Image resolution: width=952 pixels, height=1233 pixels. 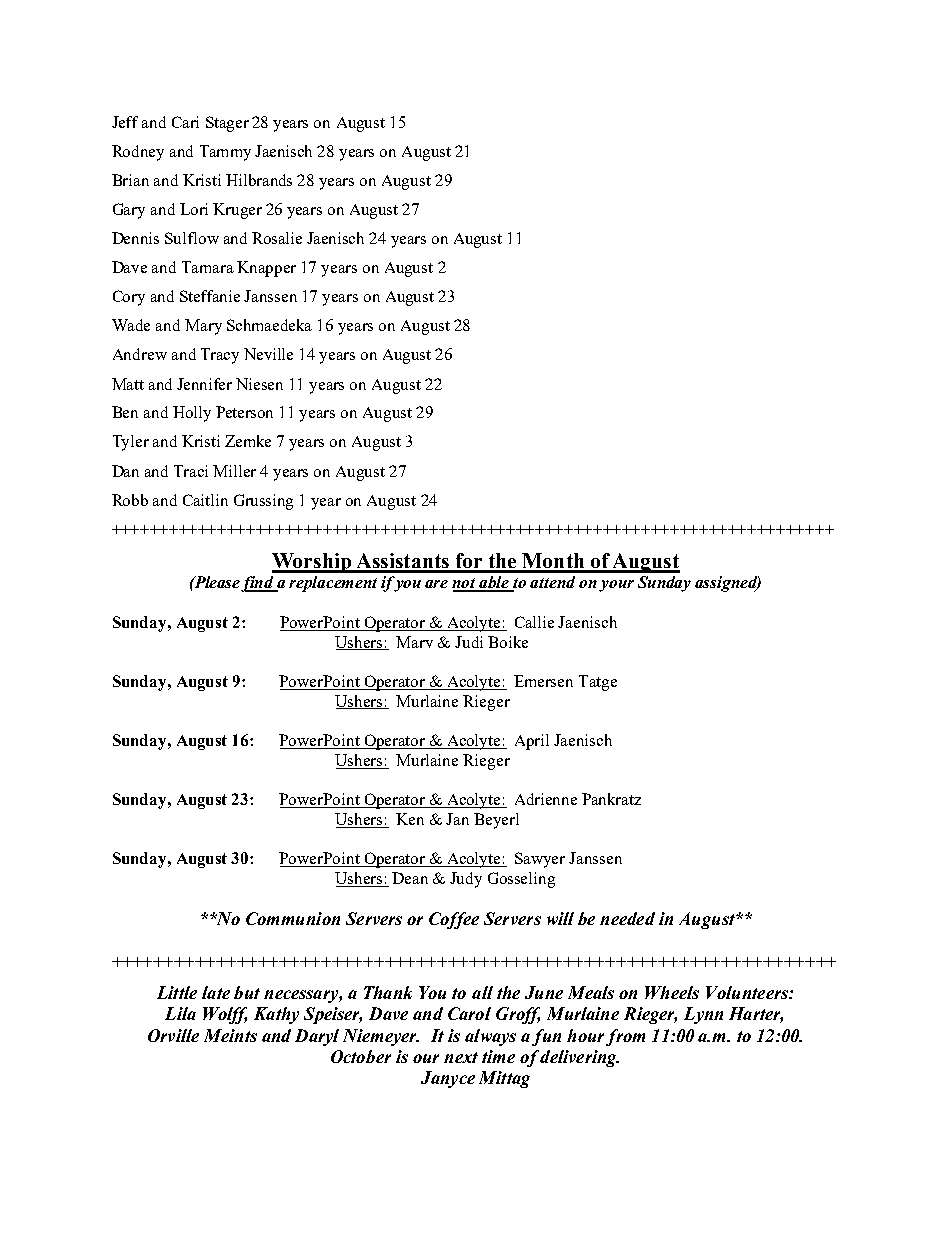 I want to click on from, so click(x=625, y=1037).
